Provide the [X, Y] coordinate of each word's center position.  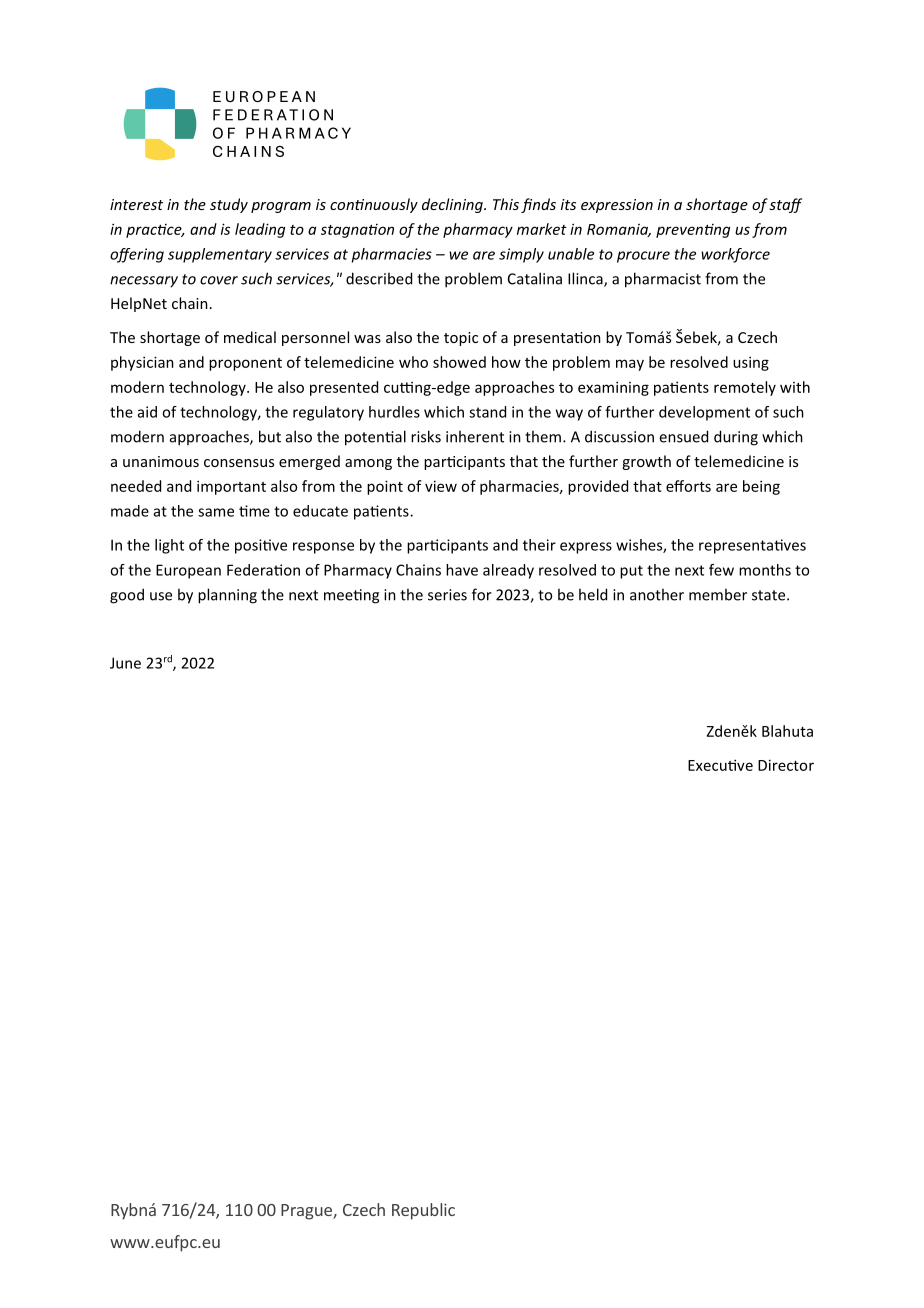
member [718, 594]
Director [786, 765]
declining [453, 205]
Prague [307, 1212]
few [721, 570]
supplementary [220, 255]
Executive [720, 765]
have [462, 570]
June [125, 663]
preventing [693, 231]
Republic [423, 1211]
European [188, 571]
